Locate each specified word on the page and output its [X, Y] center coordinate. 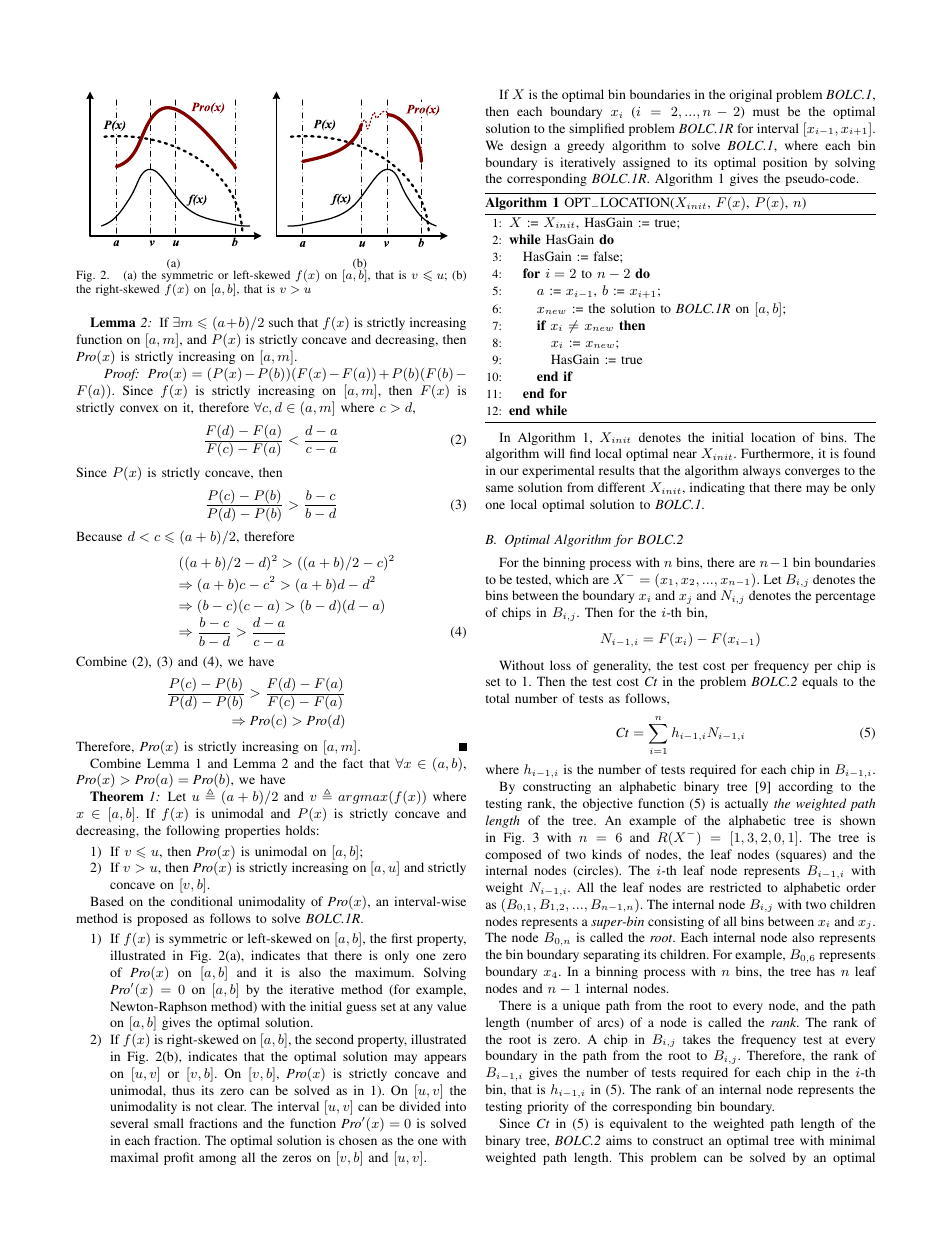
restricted [735, 887]
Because [99, 536]
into [455, 1106]
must [766, 112]
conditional [202, 901]
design [529, 146]
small [169, 1123]
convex [139, 408]
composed [513, 855]
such [281, 322]
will [554, 453]
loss [560, 665]
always [762, 471]
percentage [845, 597]
